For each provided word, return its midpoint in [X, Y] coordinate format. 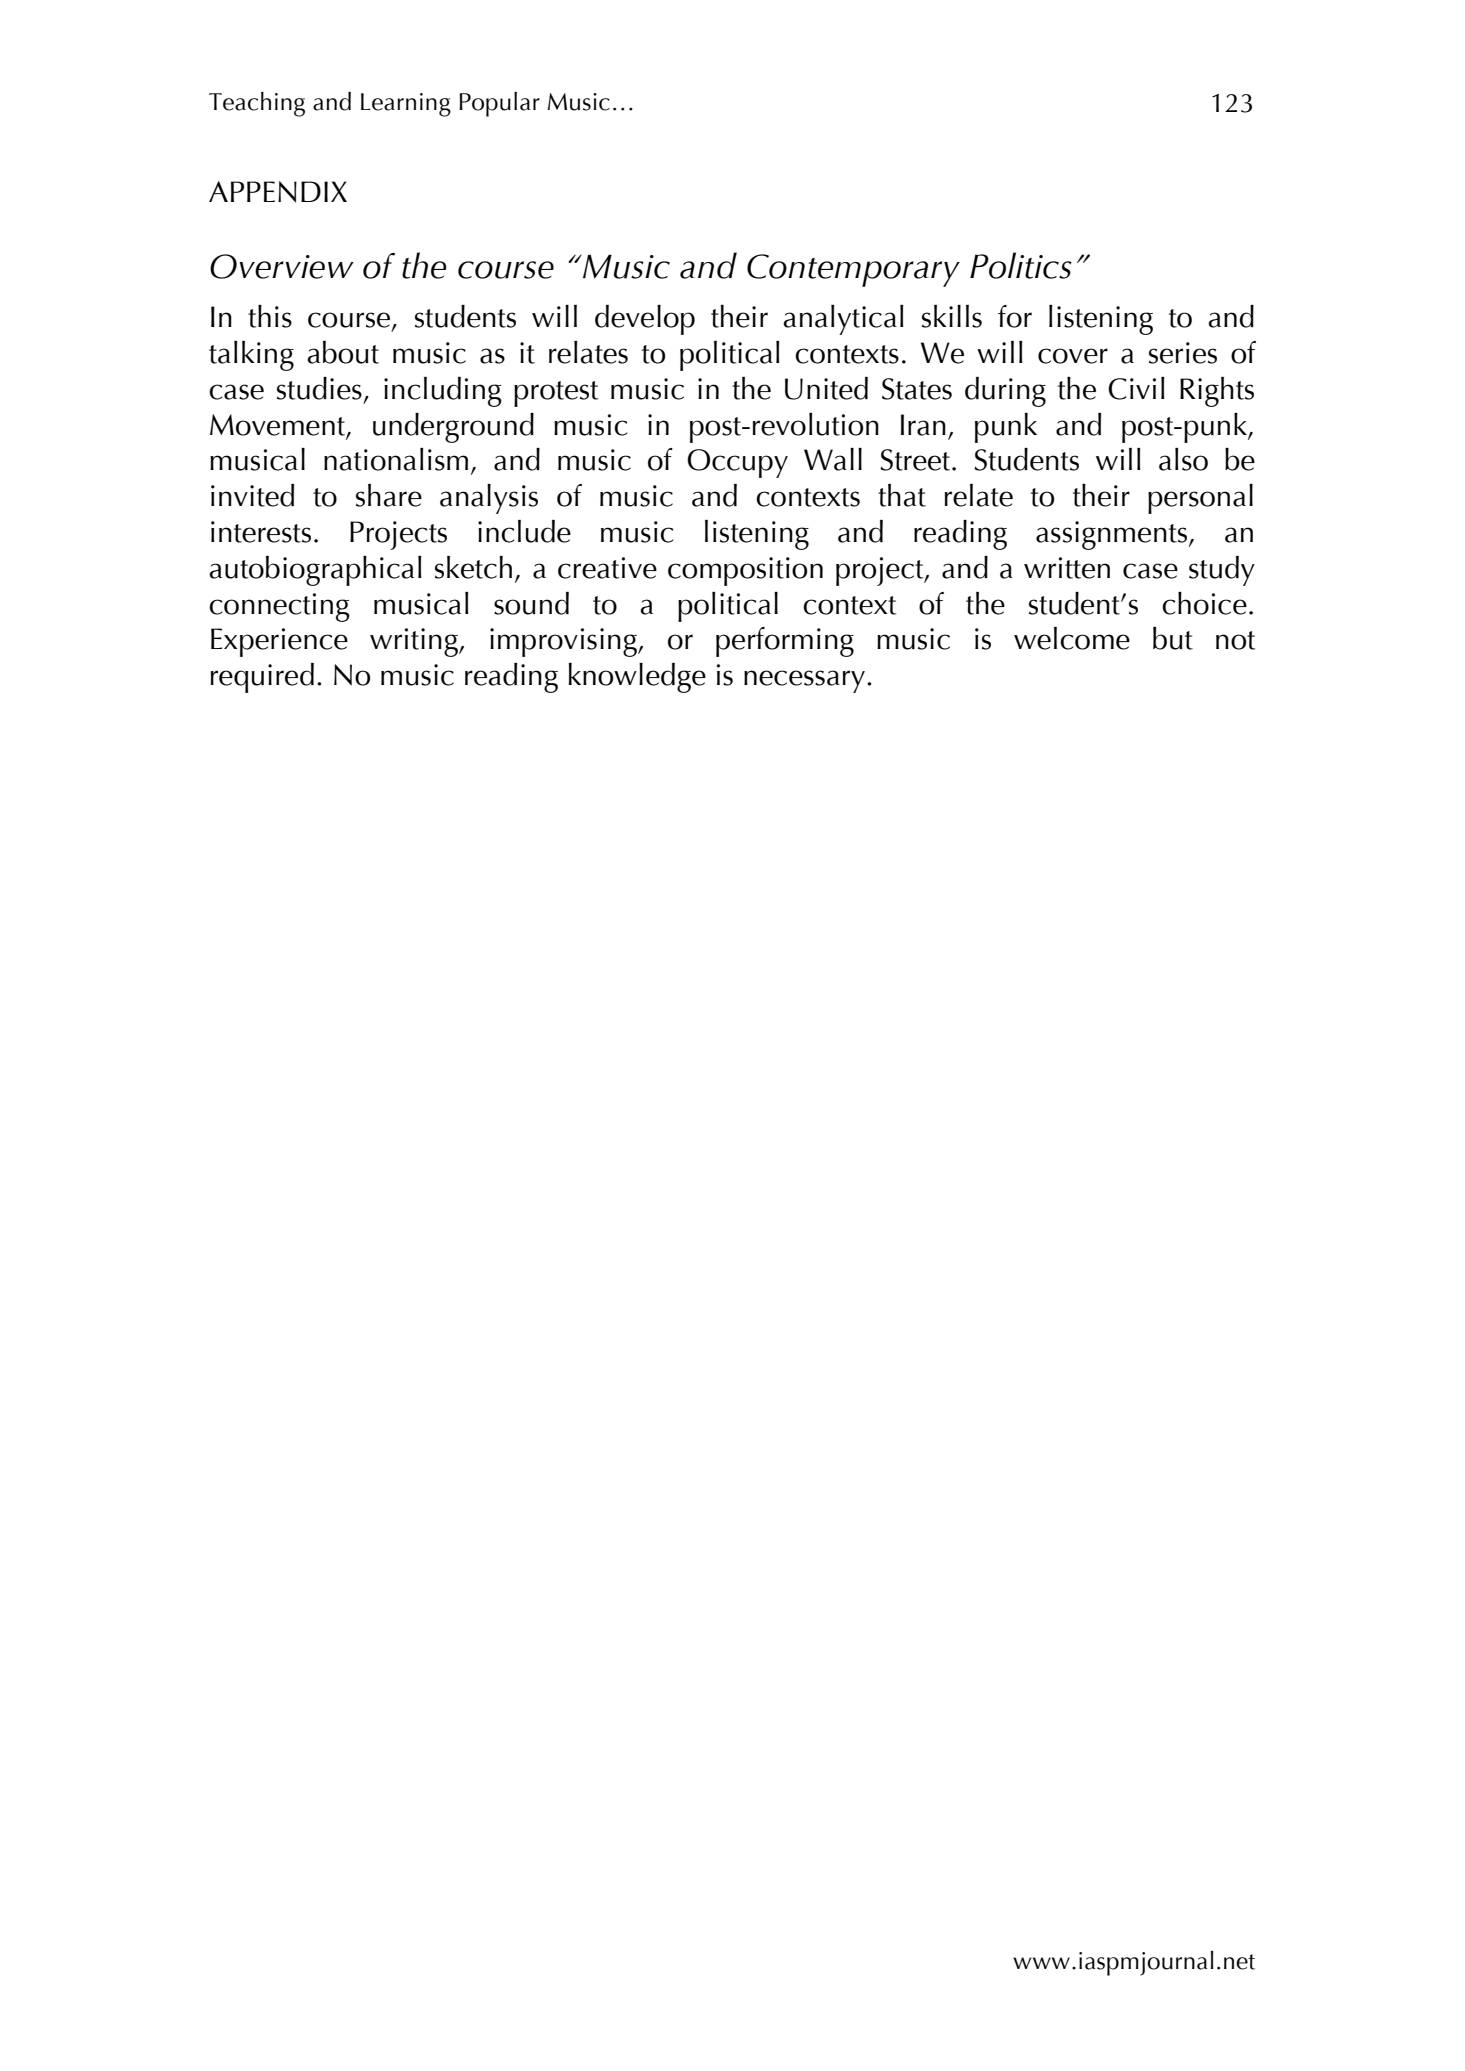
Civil [1136, 388]
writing [415, 642]
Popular [499, 104]
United [826, 388]
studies [319, 388]
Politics [1021, 265]
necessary [804, 681]
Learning [406, 105]
